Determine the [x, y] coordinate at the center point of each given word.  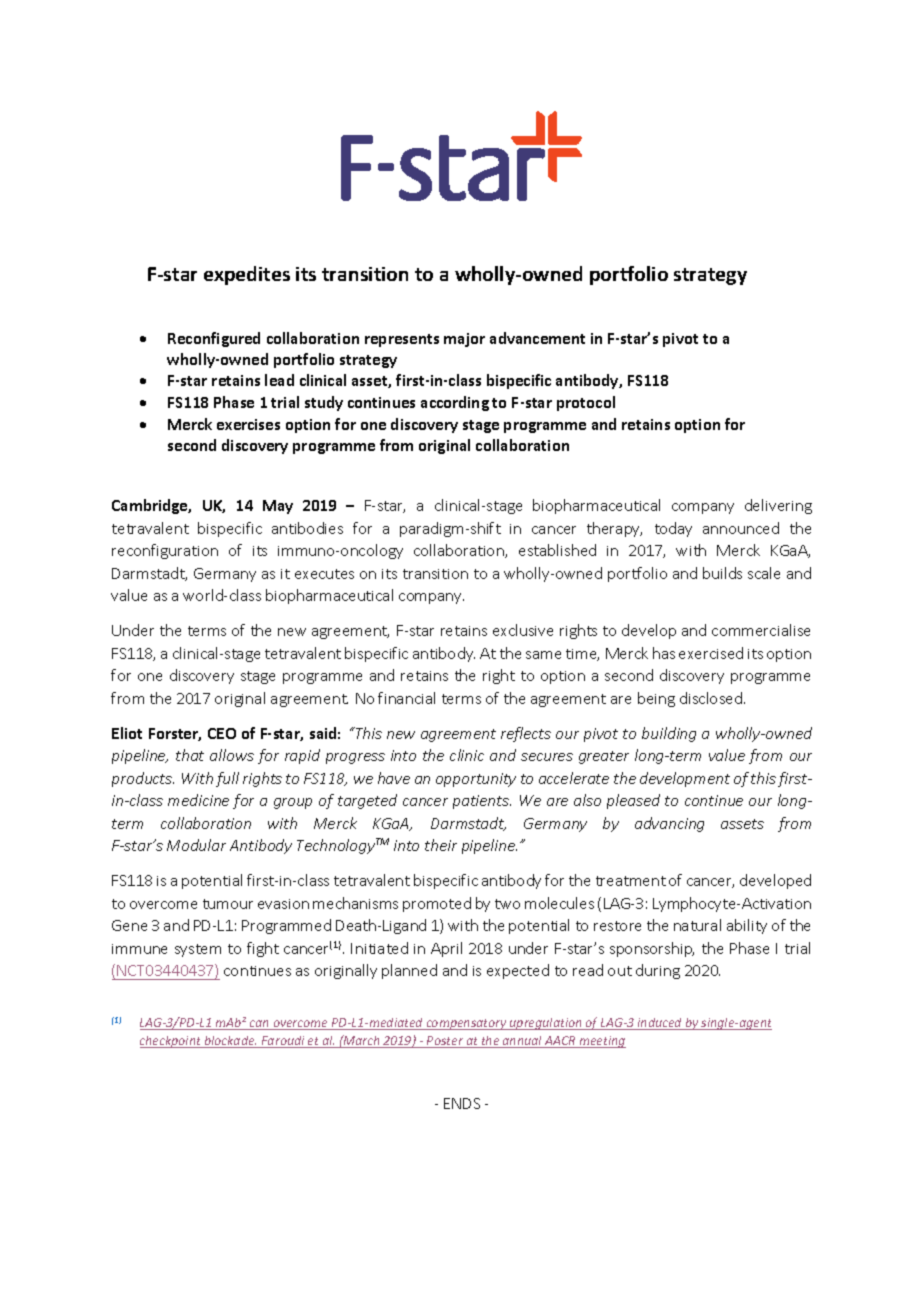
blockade [229, 1042]
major [464, 340]
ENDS [462, 1103]
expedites [247, 275]
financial [406, 698]
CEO [222, 733]
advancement [537, 338]
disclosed [711, 698]
